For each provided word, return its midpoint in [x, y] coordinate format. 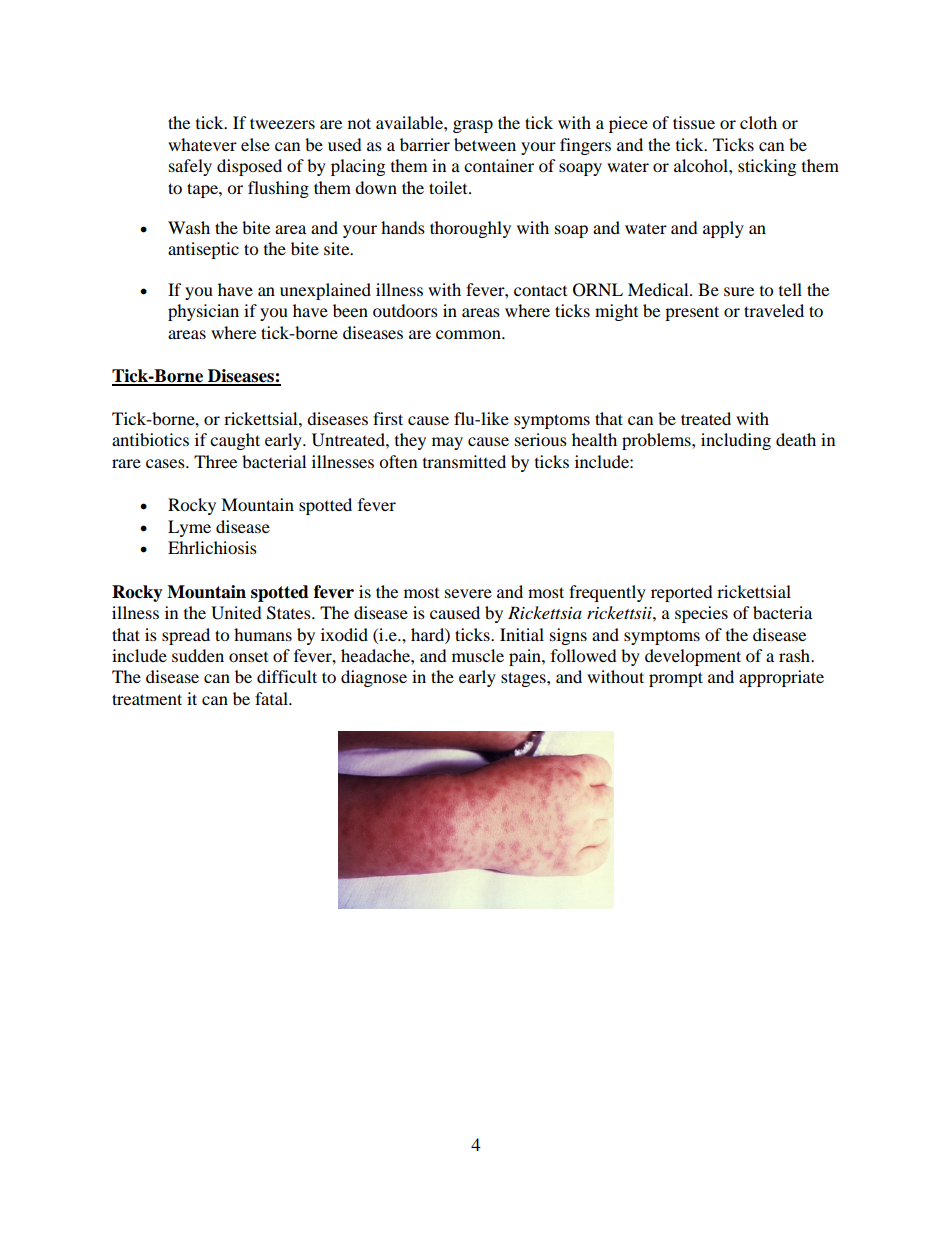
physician [203, 312]
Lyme [189, 528]
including [736, 441]
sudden [198, 655]
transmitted [464, 461]
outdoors [405, 310]
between [485, 144]
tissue [694, 122]
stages [524, 679]
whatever [202, 144]
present [692, 313]
